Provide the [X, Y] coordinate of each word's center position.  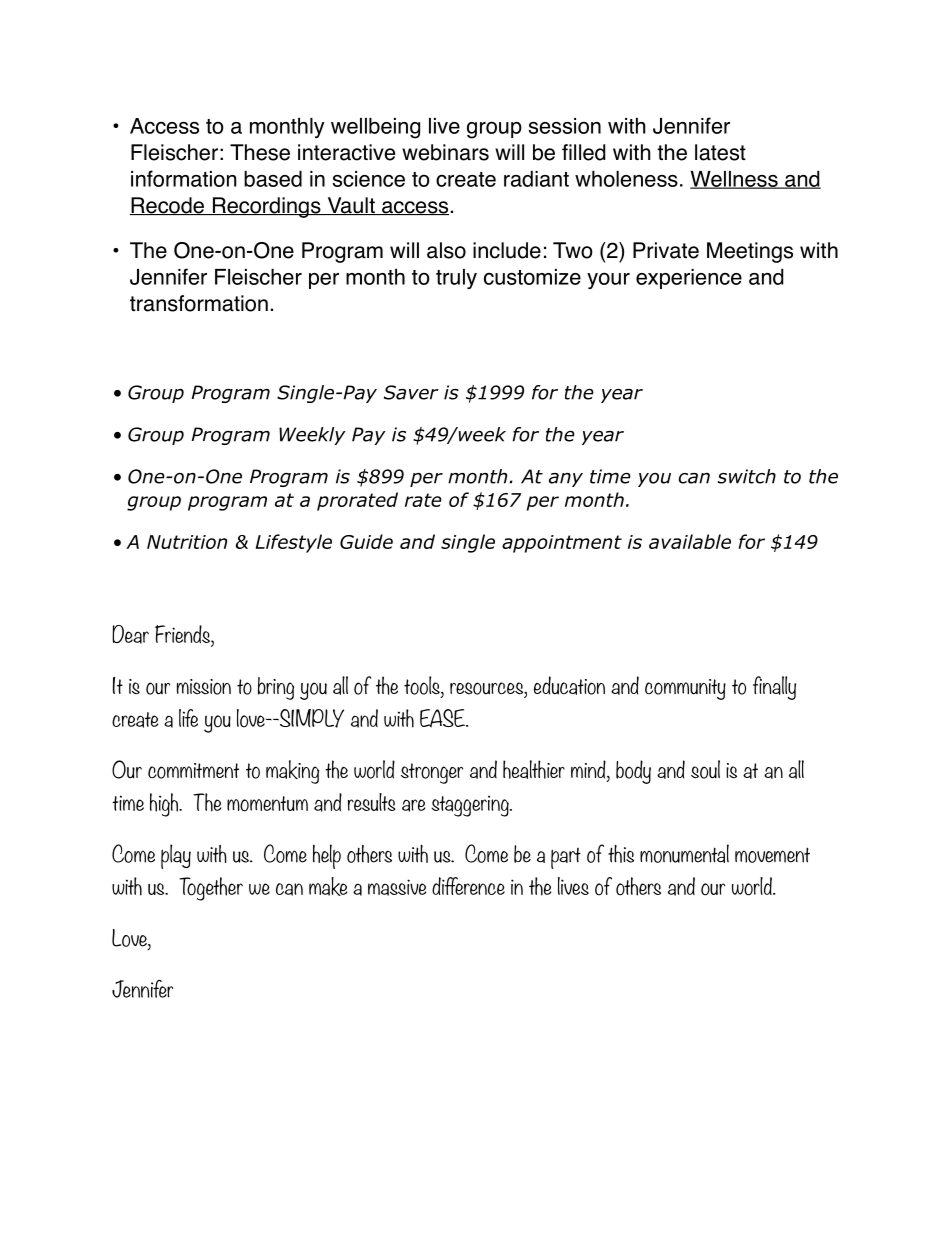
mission [204, 687]
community [685, 689]
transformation [199, 303]
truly [456, 279]
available [690, 541]
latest [720, 152]
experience [689, 279]
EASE [444, 718]
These [260, 152]
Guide [366, 541]
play [176, 856]
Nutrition [187, 542]
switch [746, 476]
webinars [445, 152]
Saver [411, 392]
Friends [183, 635]
